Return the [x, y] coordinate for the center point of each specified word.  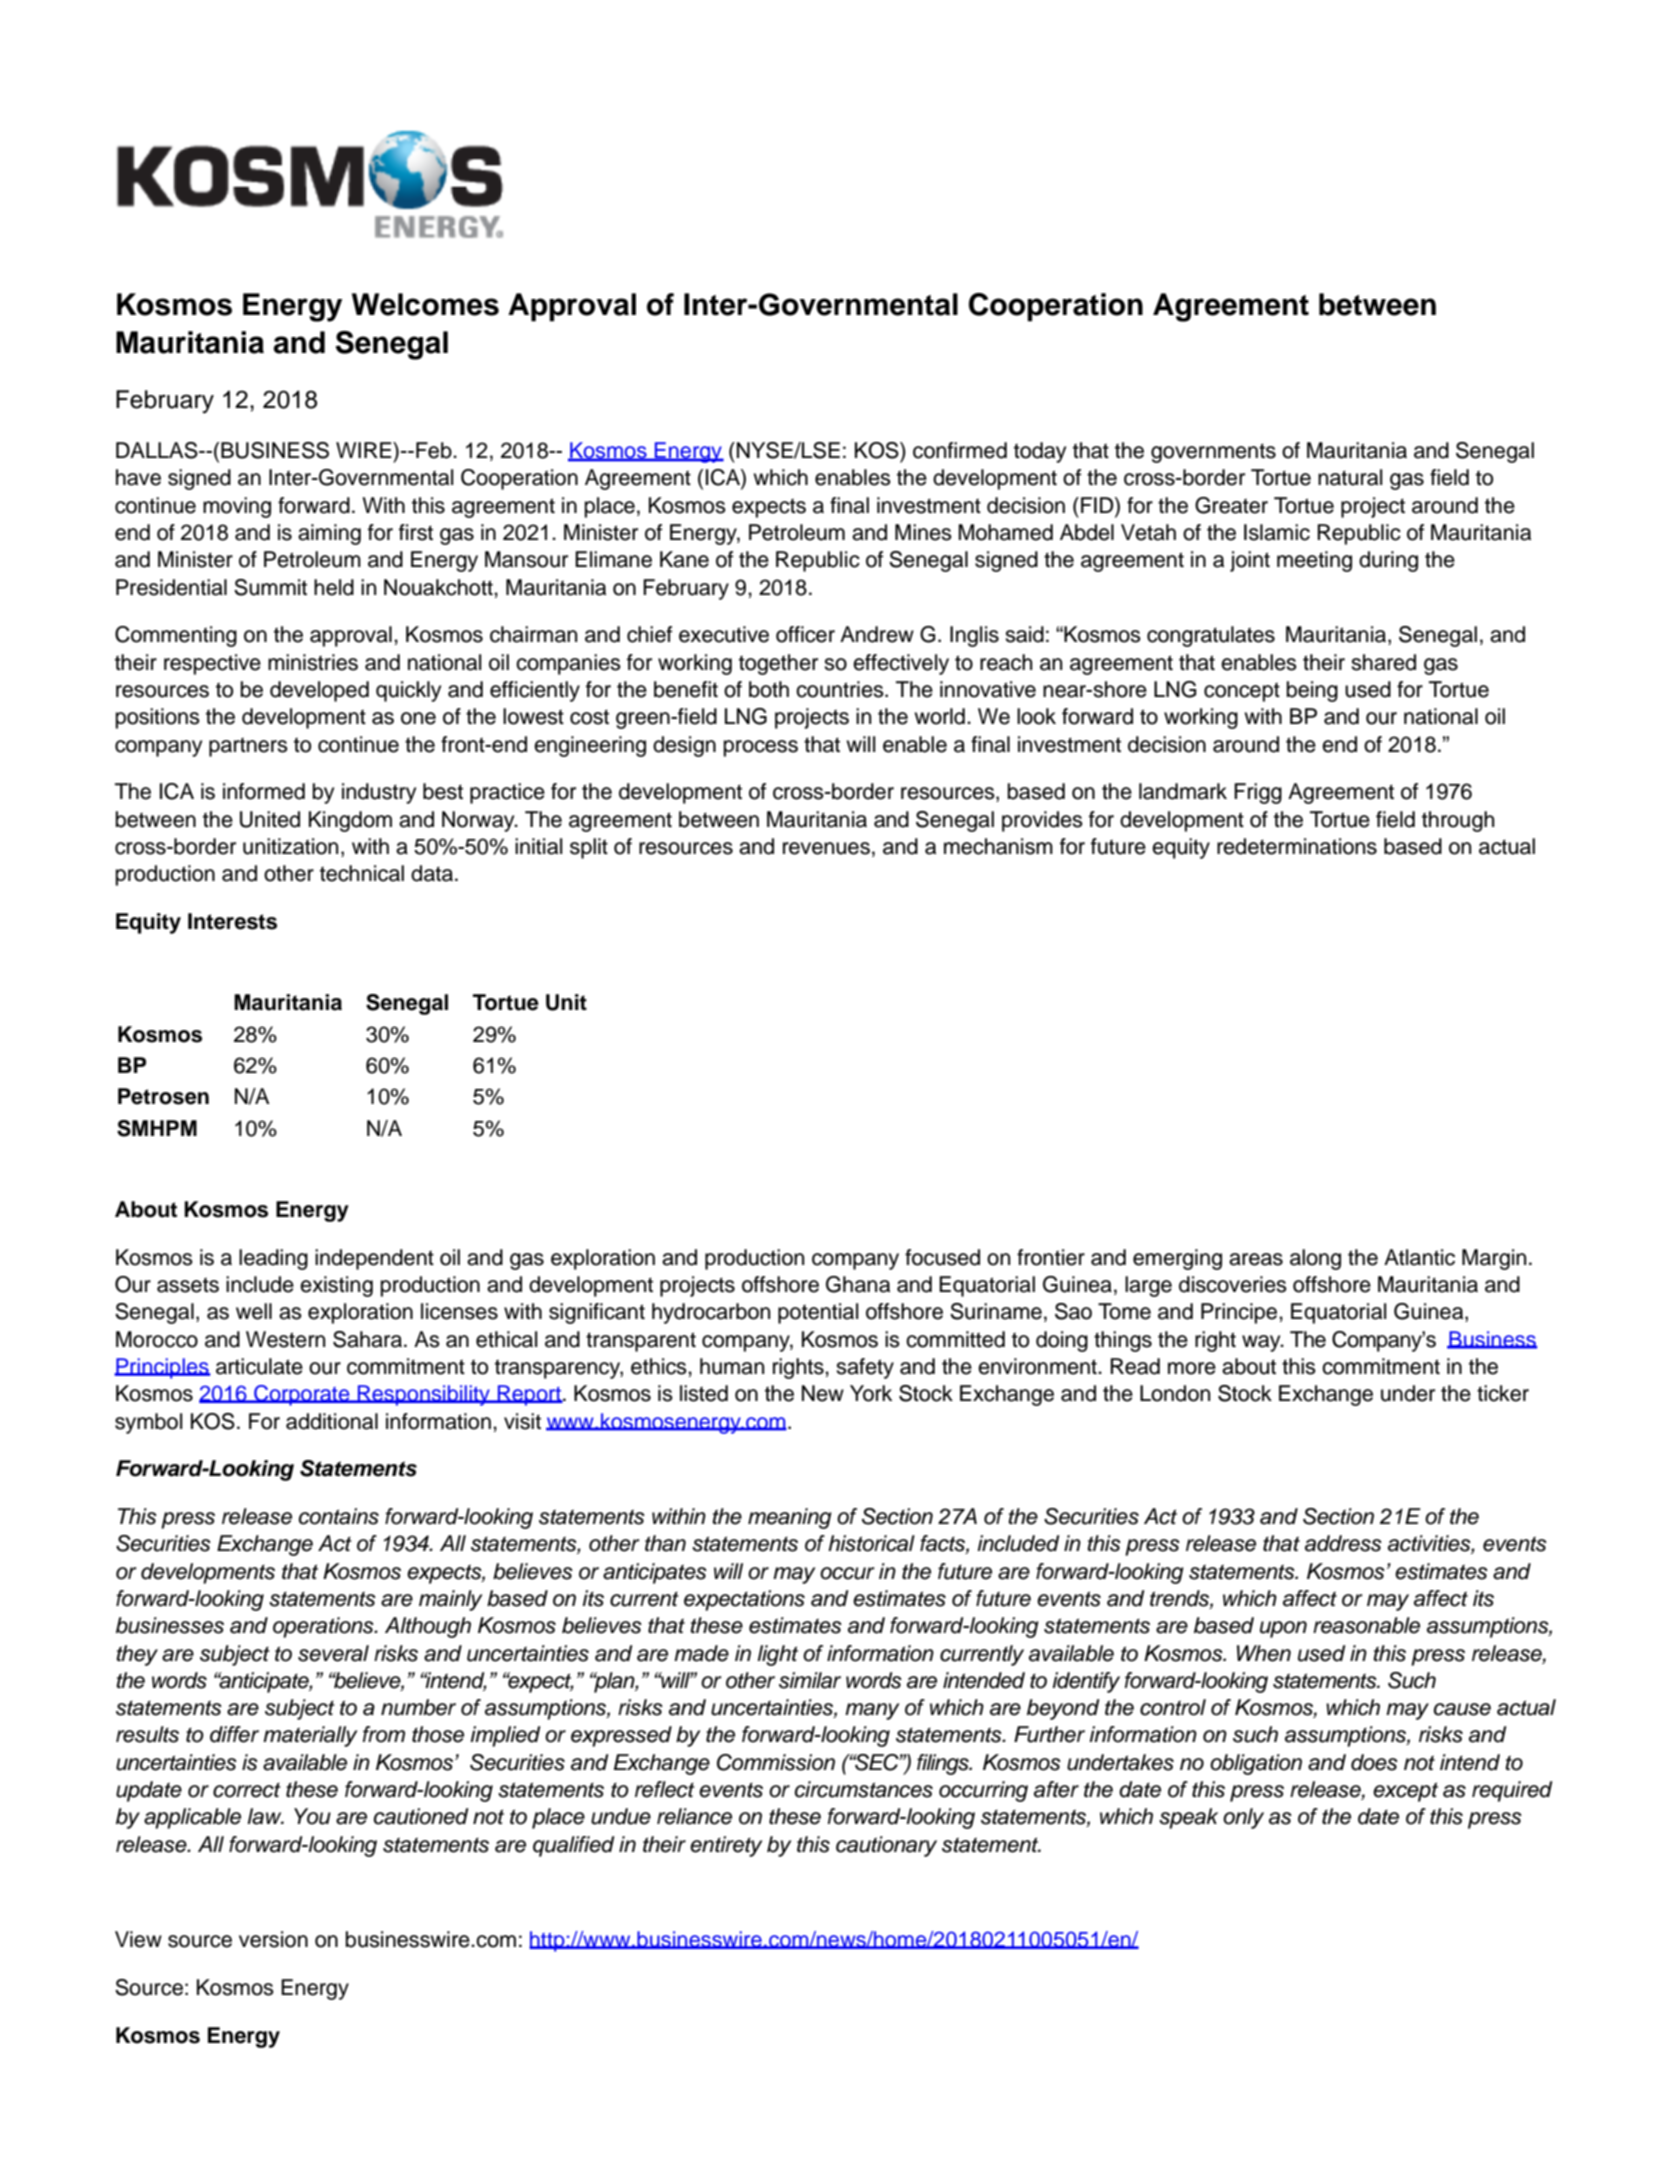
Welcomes [425, 304]
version [273, 1939]
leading [273, 1259]
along [1315, 1259]
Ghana [858, 1284]
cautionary [886, 1846]
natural [1350, 477]
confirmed [960, 450]
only [1243, 1818]
